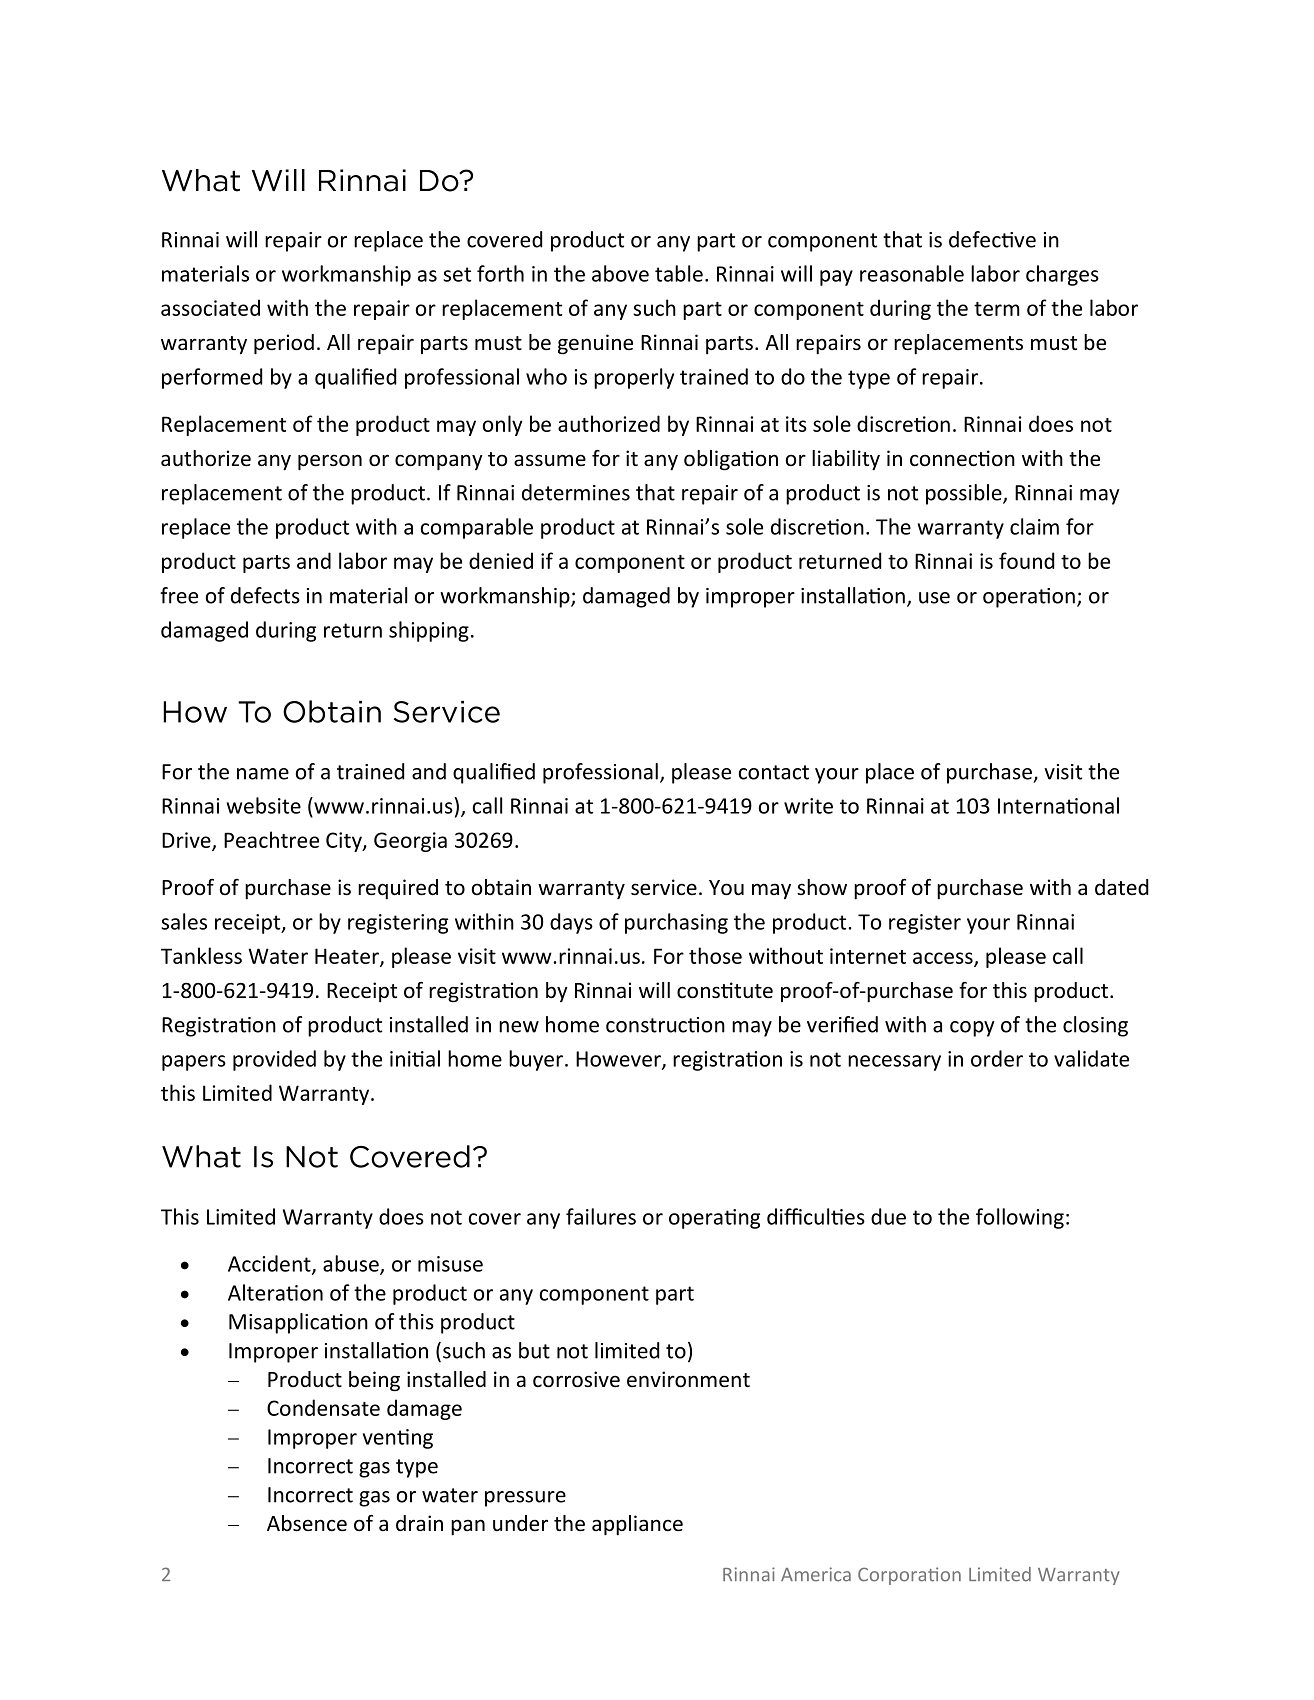 Image resolution: width=1314 pixels, height=1700 pixels. Describe the element at coordinates (679, 273) in the screenshot. I see `table` at that location.
